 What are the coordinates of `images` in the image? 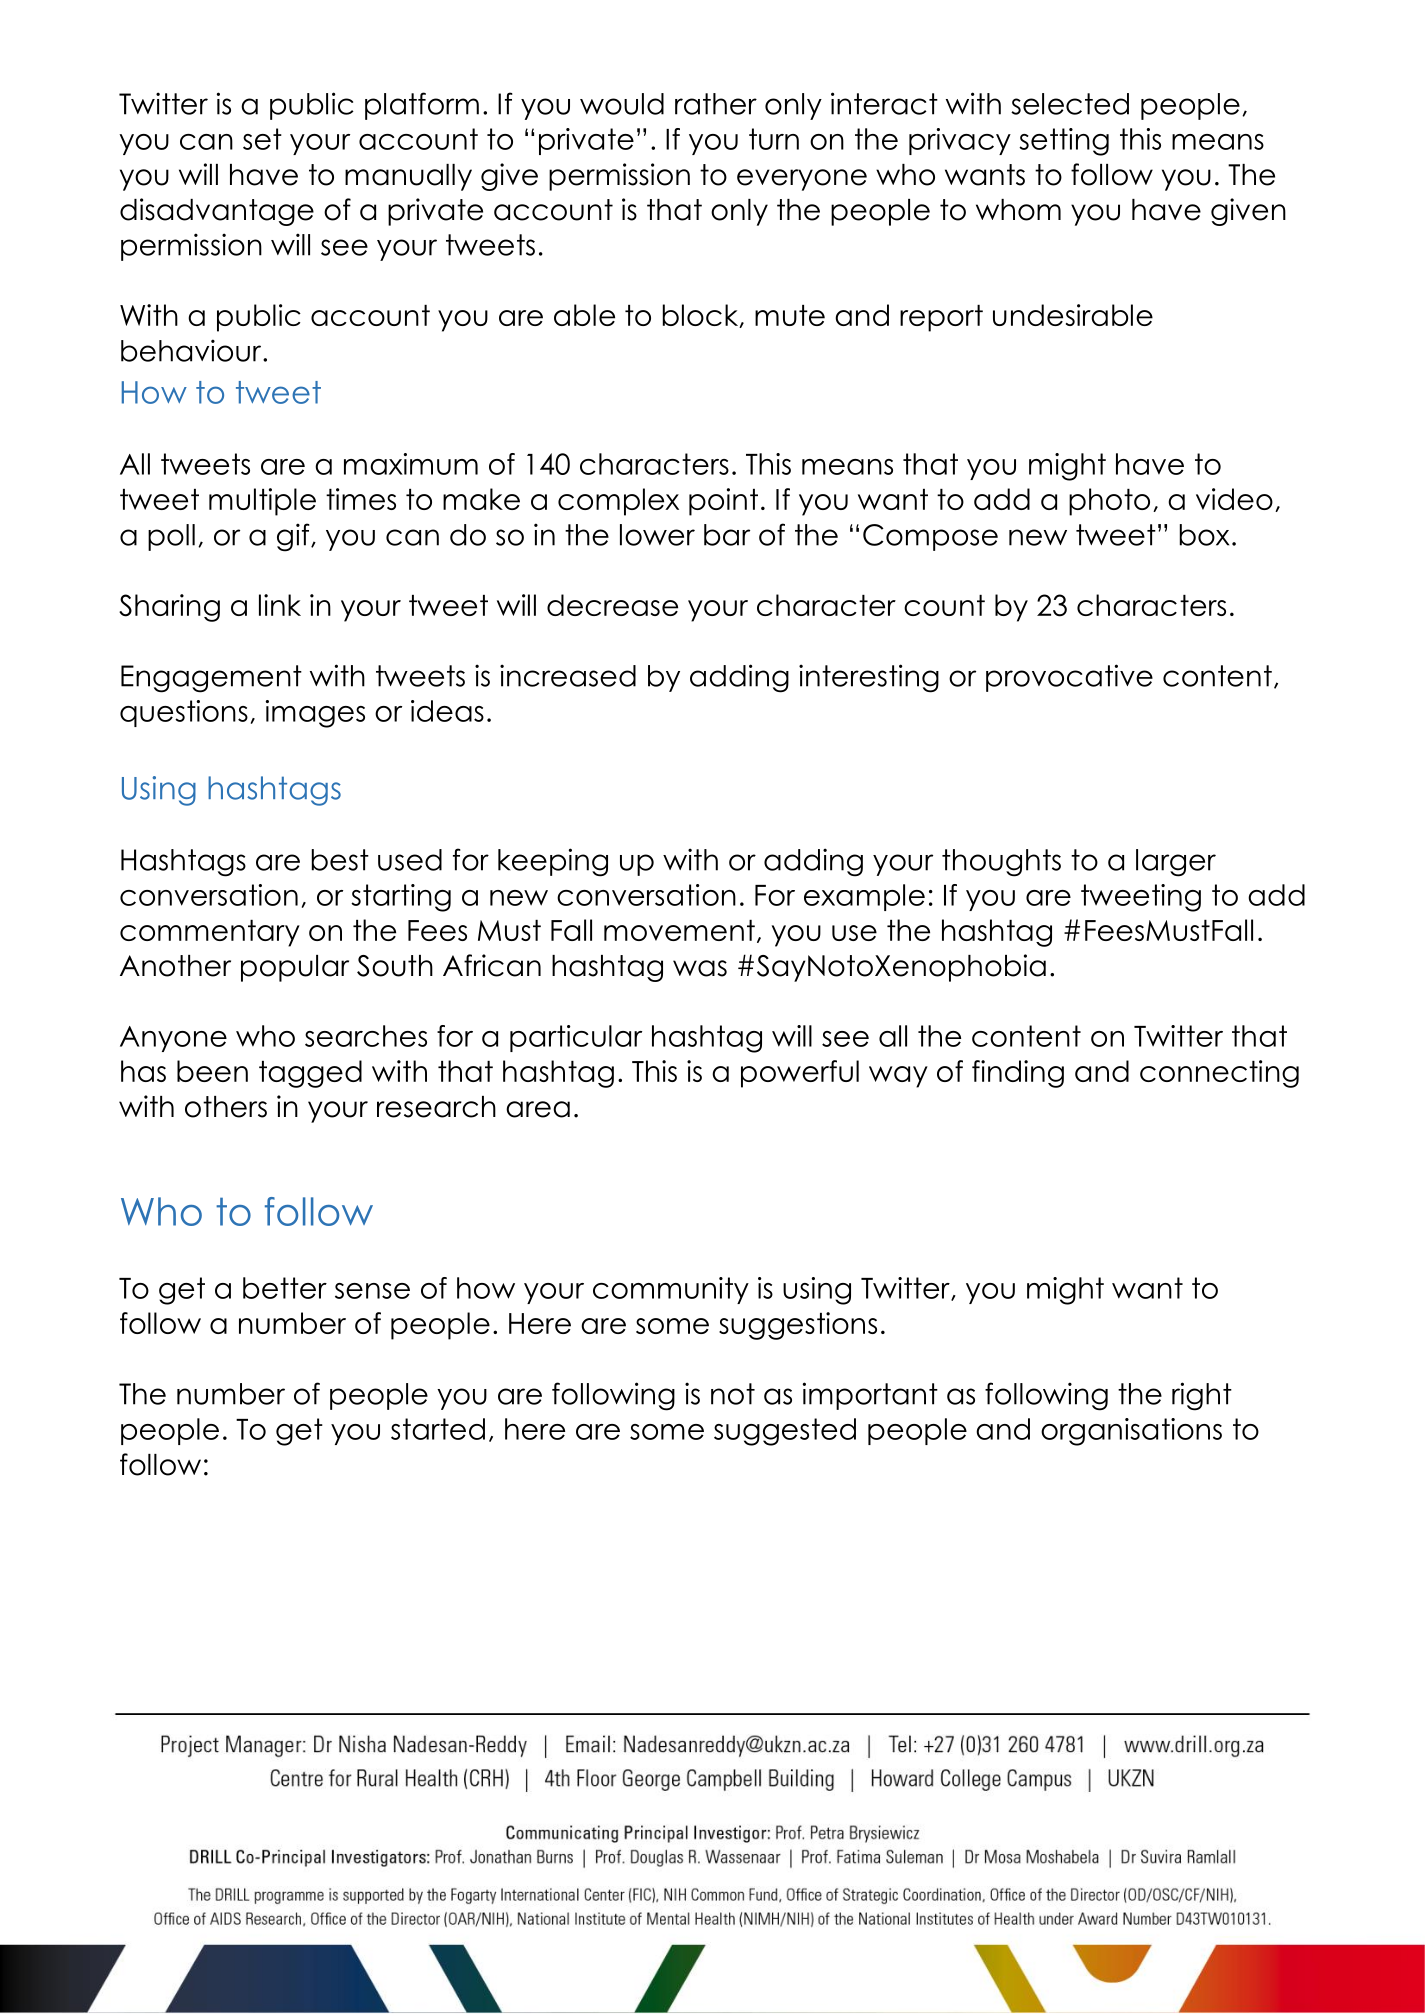 It's located at (315, 714).
